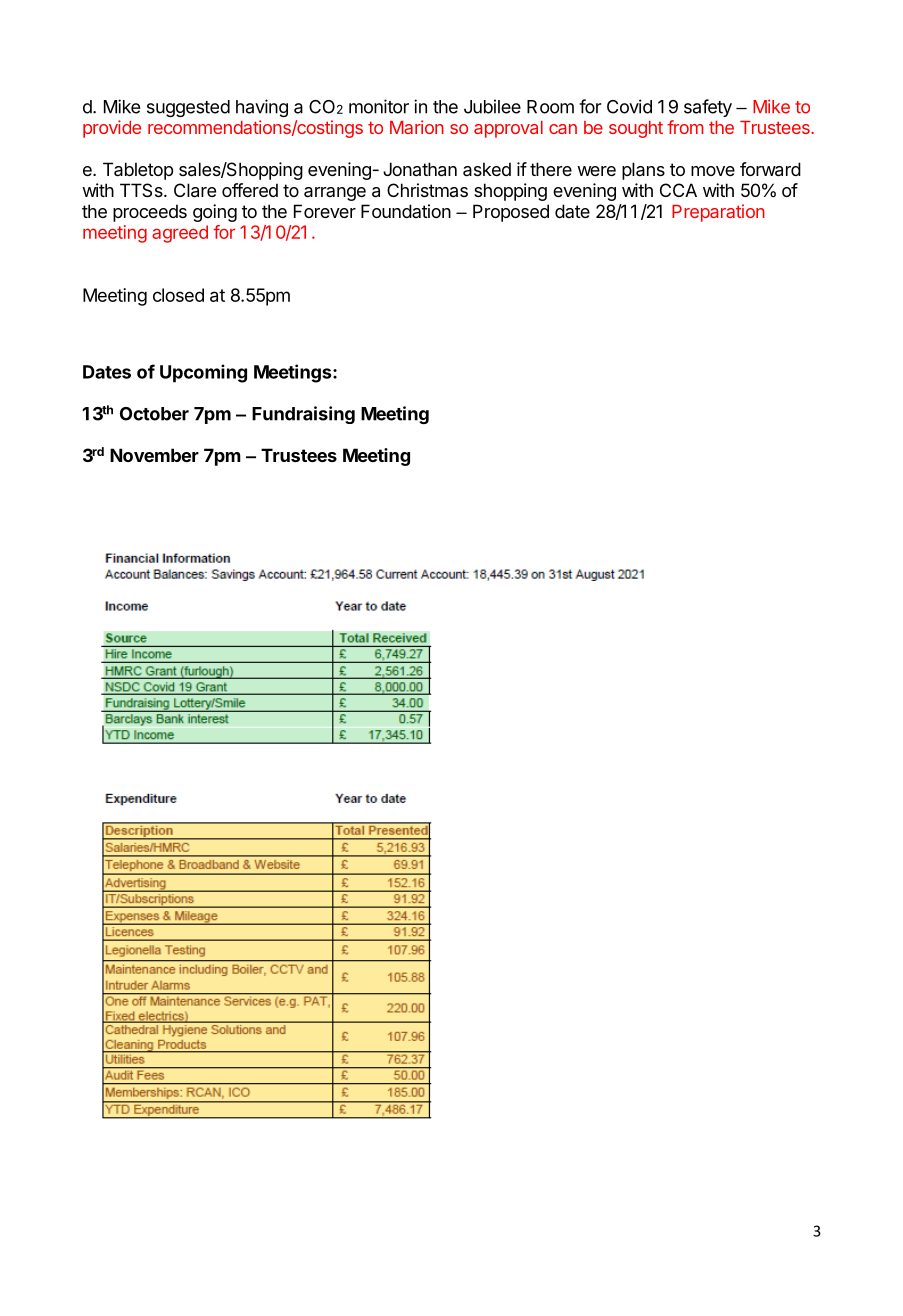 The image size is (903, 1316). What do you see at coordinates (511, 213) in the image?
I see `Proposed` at bounding box center [511, 213].
